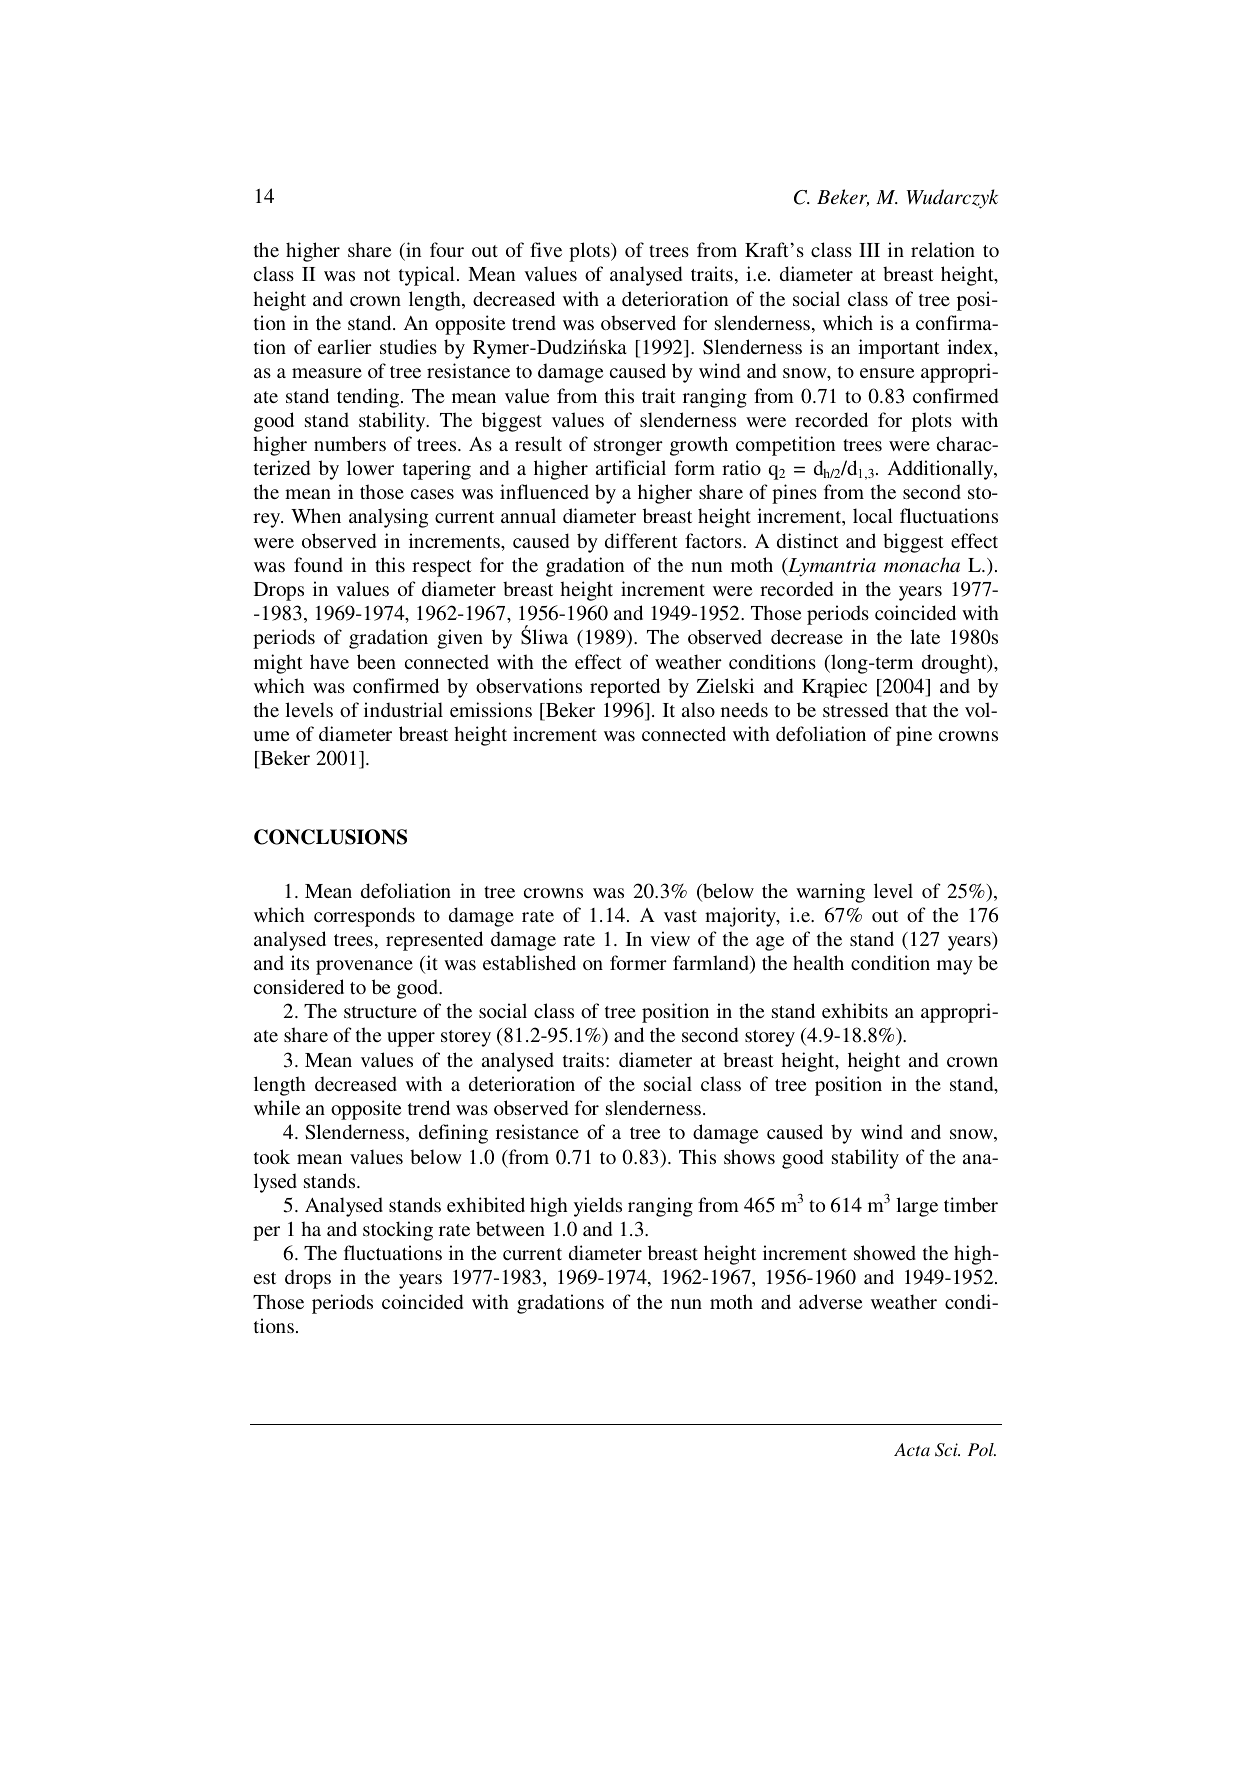  I want to click on not, so click(377, 275).
